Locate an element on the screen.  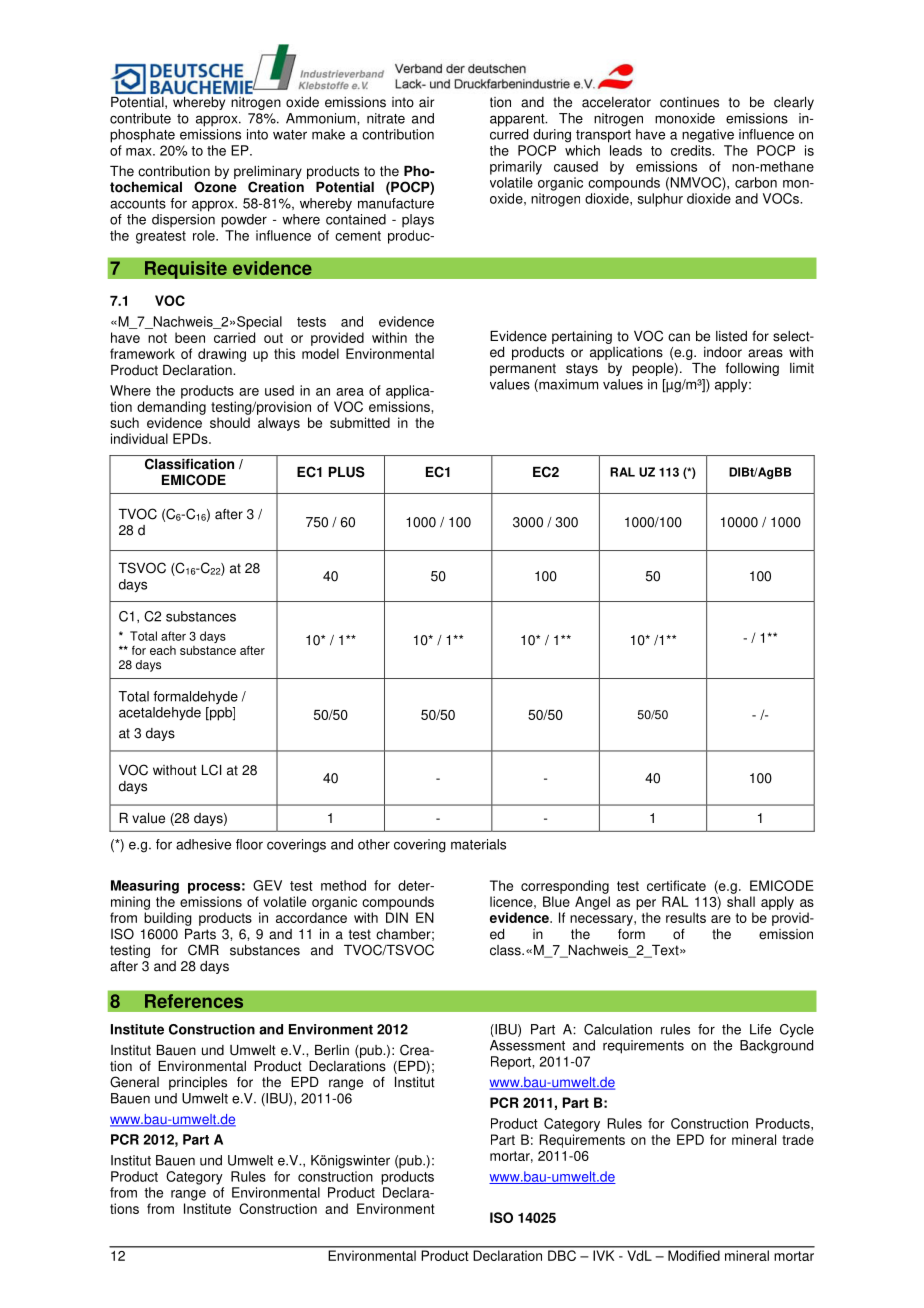
following is located at coordinates (752, 369).
